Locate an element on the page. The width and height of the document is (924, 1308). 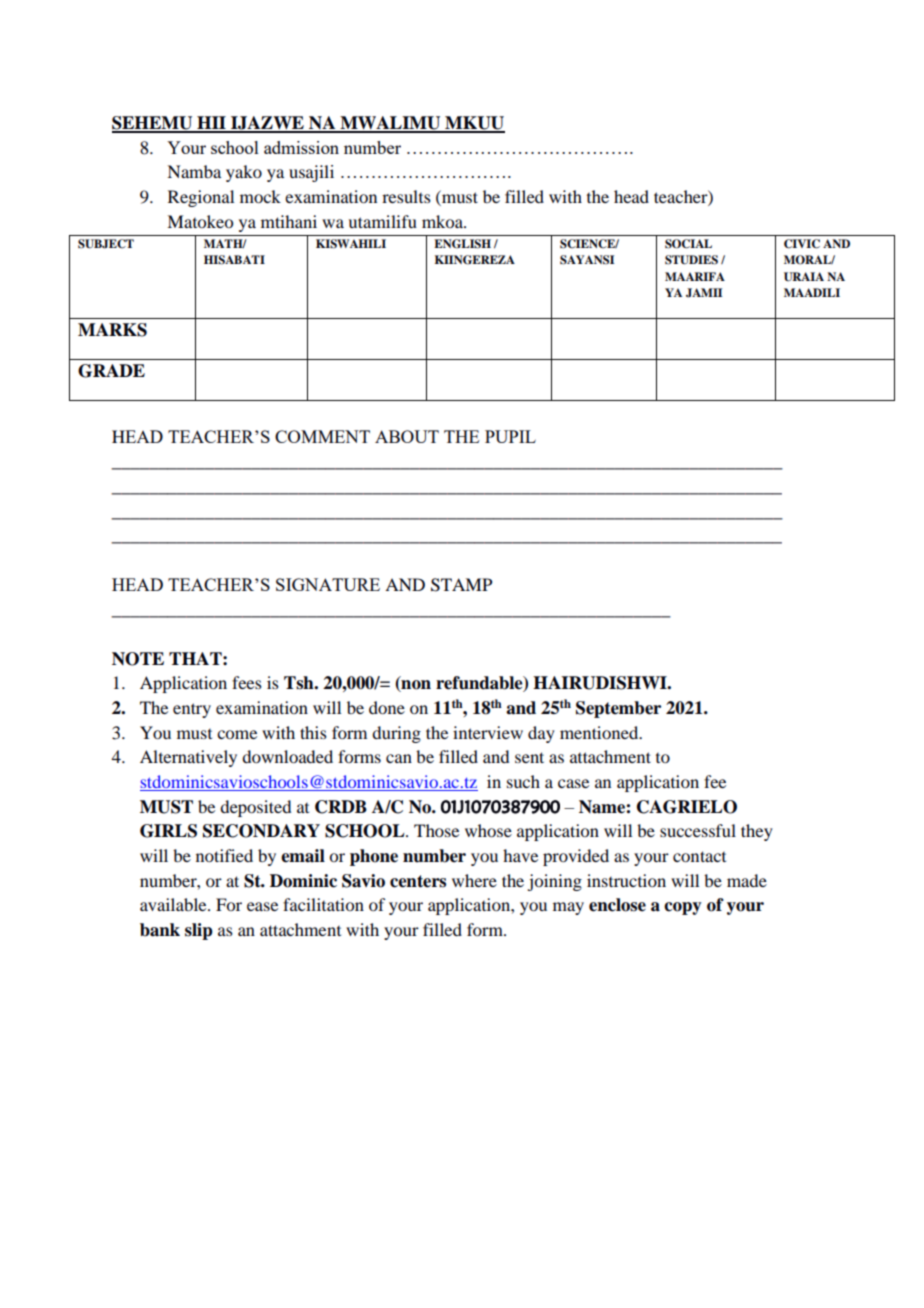
non is located at coordinates (415, 686).
